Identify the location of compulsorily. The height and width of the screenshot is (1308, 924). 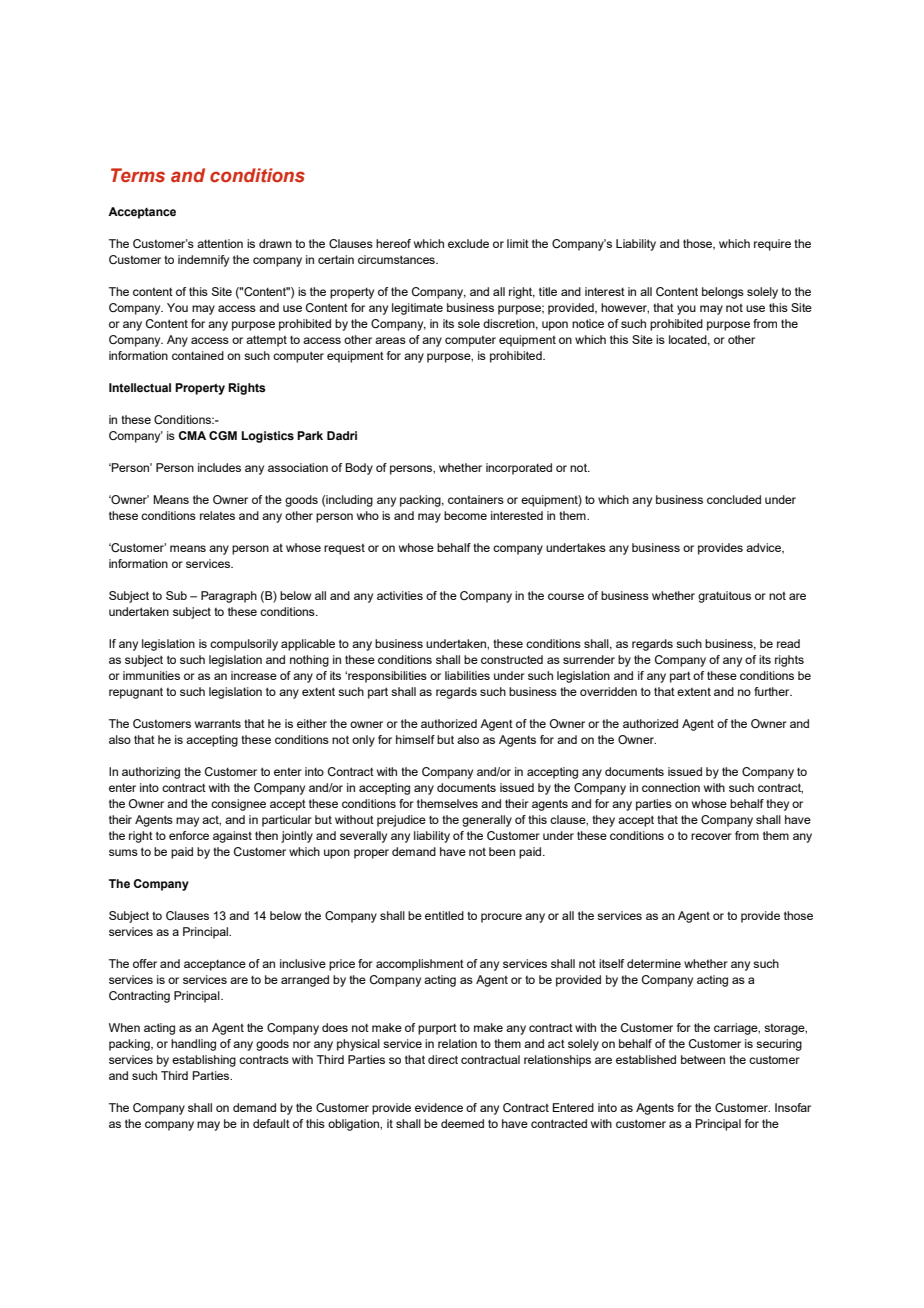
(244, 645).
